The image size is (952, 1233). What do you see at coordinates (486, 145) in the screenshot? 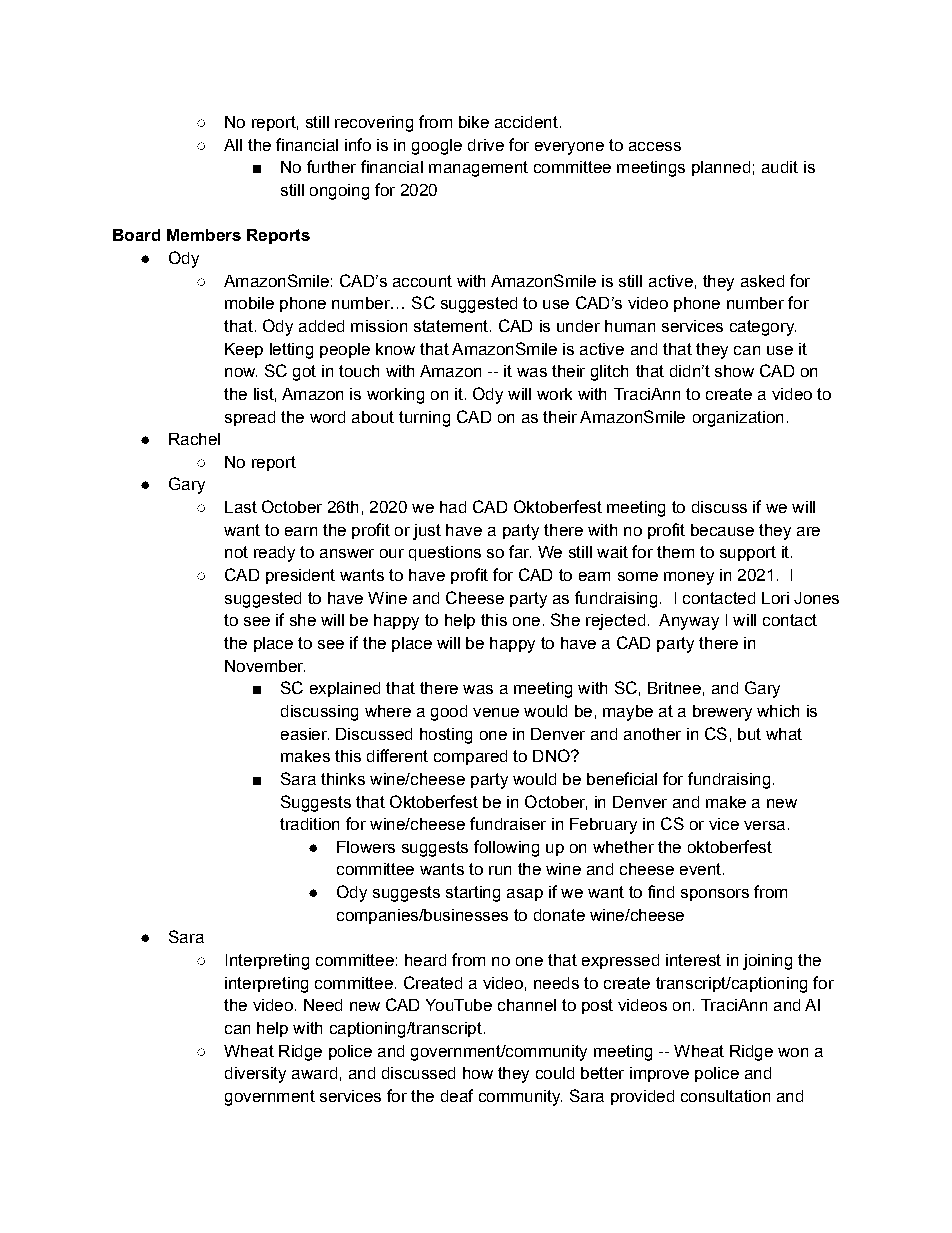
I see `drive` at bounding box center [486, 145].
